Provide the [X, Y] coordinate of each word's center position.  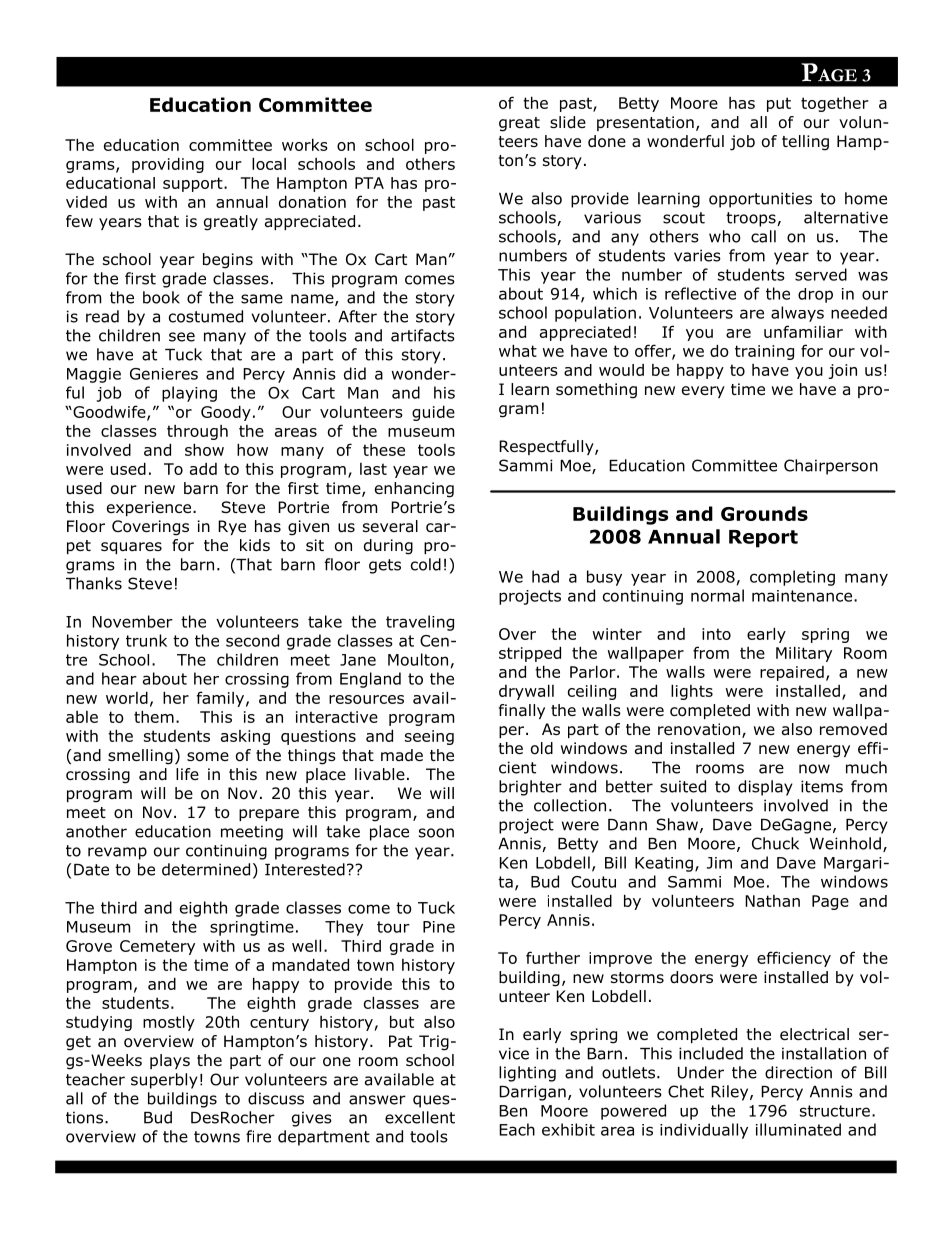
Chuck [775, 843]
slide [568, 122]
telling [805, 143]
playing [189, 394]
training [764, 352]
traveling [420, 623]
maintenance [802, 596]
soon [436, 833]
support [194, 184]
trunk [146, 640]
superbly [164, 1081]
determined [206, 869]
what [518, 351]
